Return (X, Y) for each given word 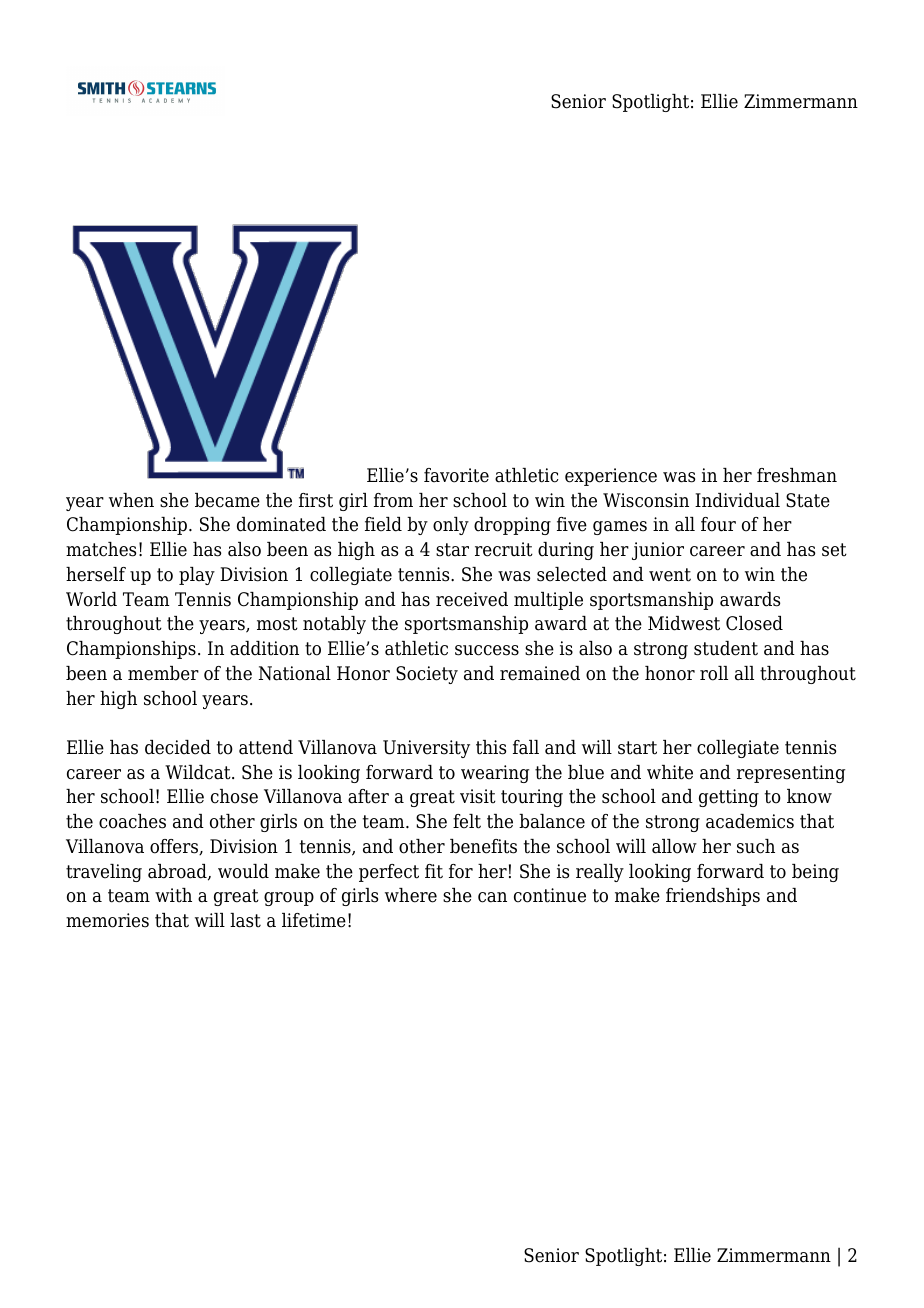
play (197, 576)
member (163, 673)
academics (750, 821)
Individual (737, 500)
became (227, 500)
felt (467, 821)
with (173, 895)
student (726, 648)
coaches (132, 821)
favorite (456, 475)
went (670, 575)
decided (178, 747)
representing (791, 774)
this (491, 747)
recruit (504, 549)
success (487, 650)
